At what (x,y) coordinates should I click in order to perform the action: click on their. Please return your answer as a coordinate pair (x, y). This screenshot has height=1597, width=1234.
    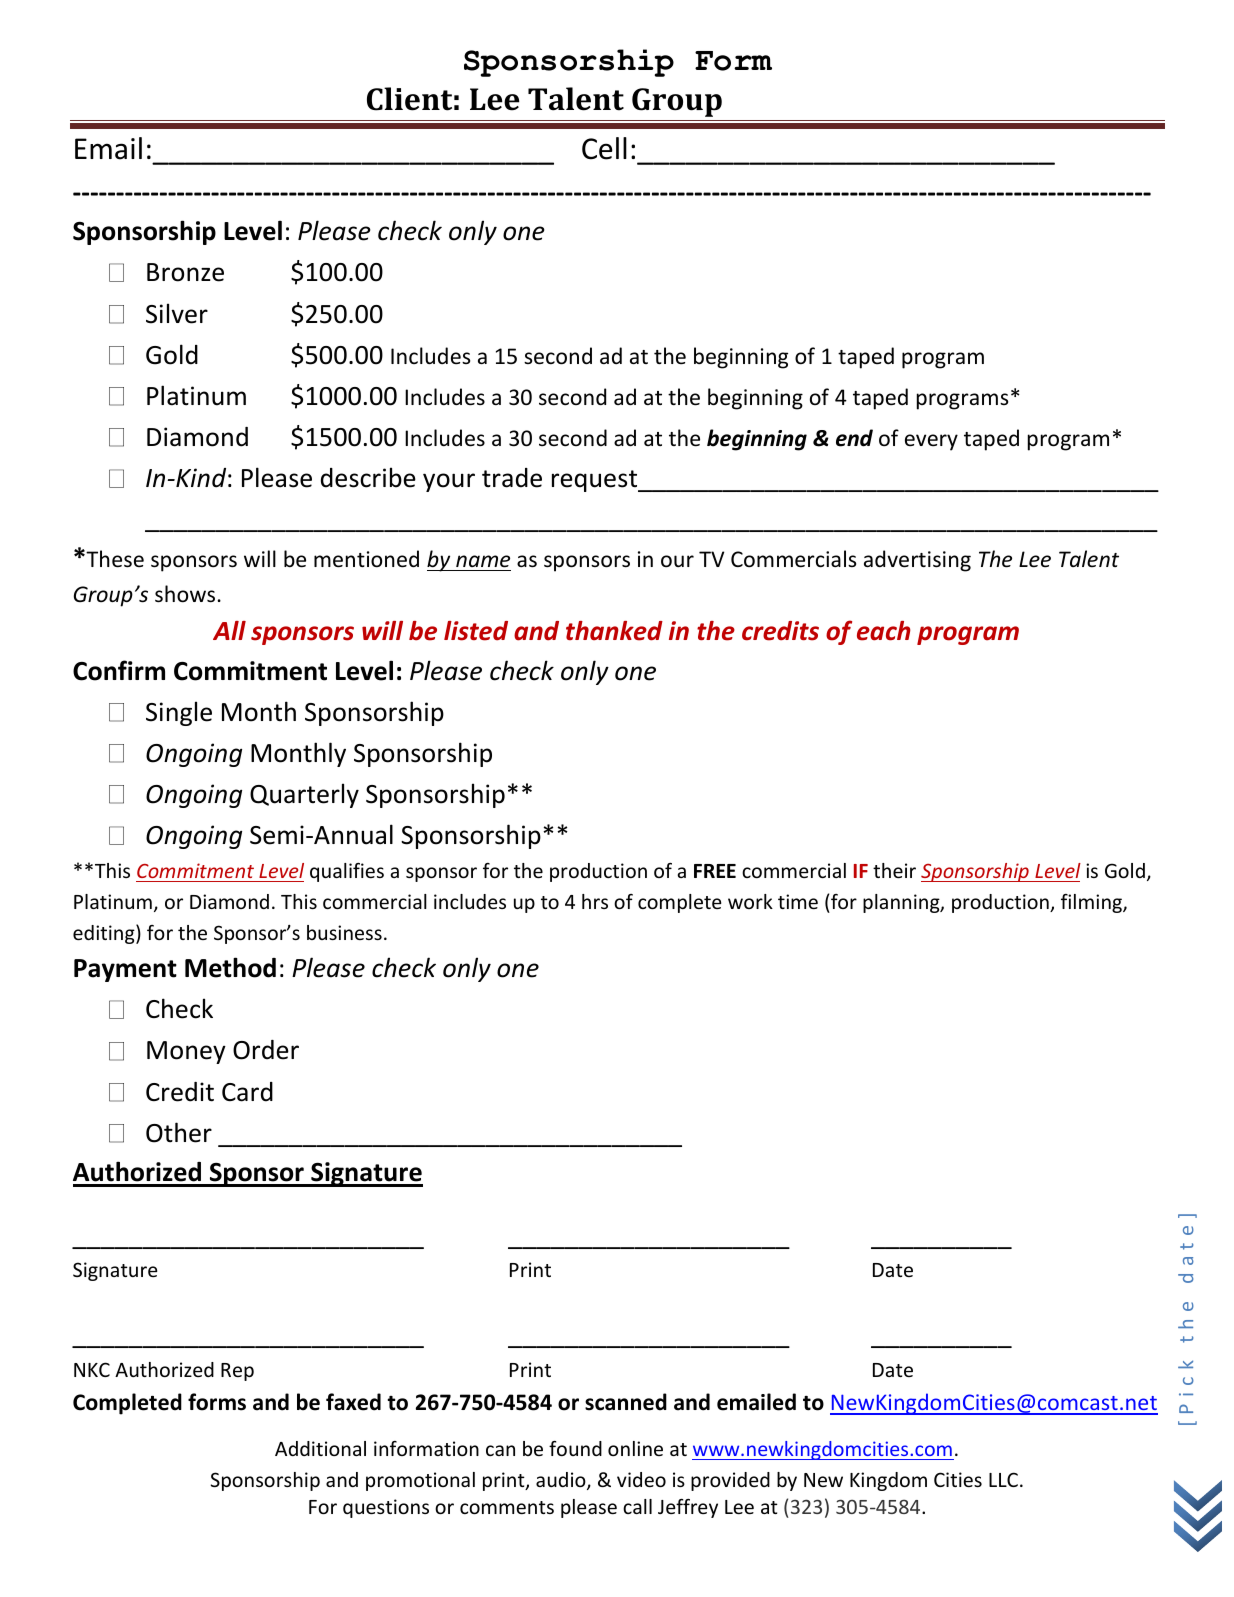
    Looking at the image, I should click on (894, 870).
